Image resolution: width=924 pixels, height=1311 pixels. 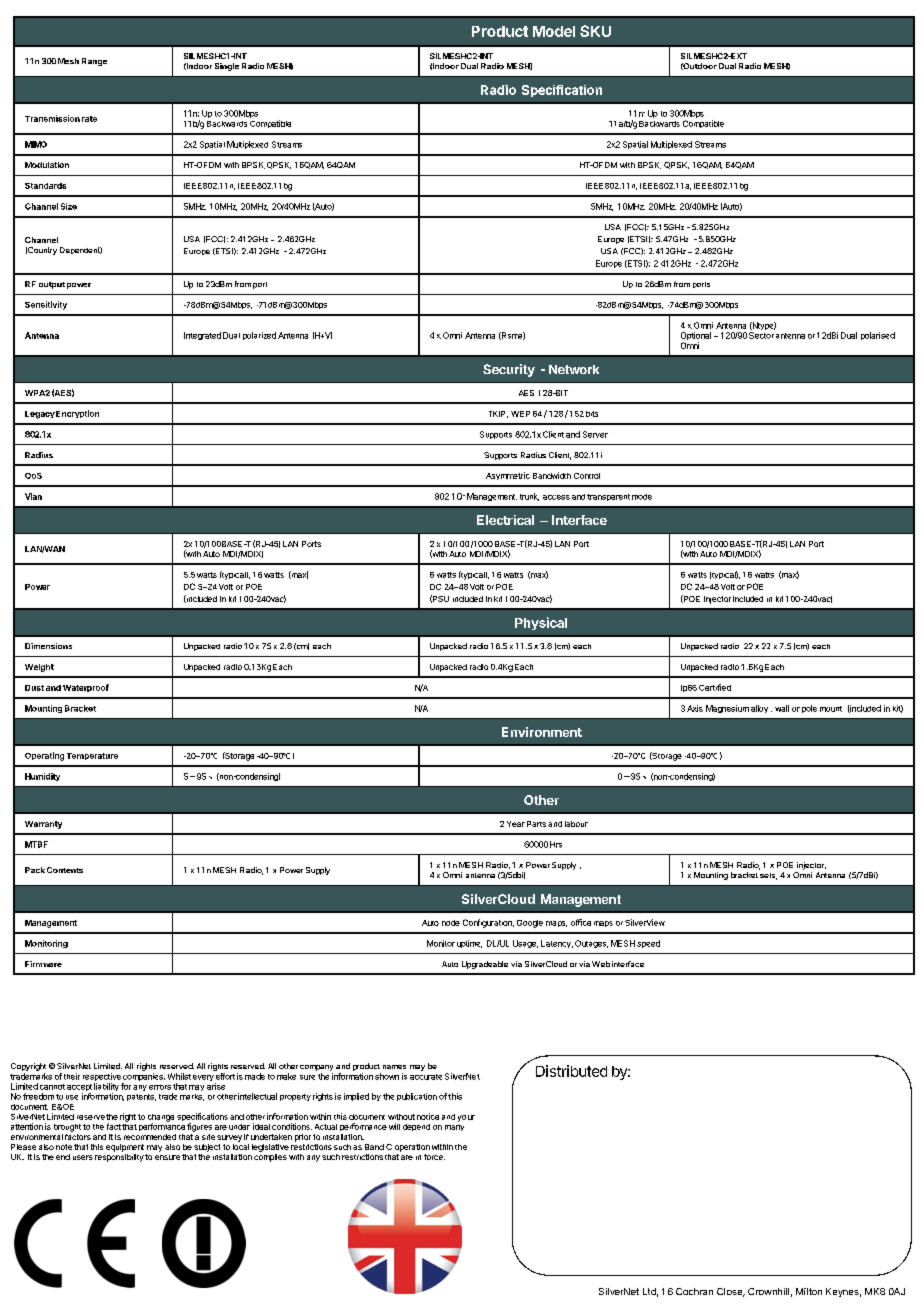 I want to click on Close, so click(x=731, y=1292).
